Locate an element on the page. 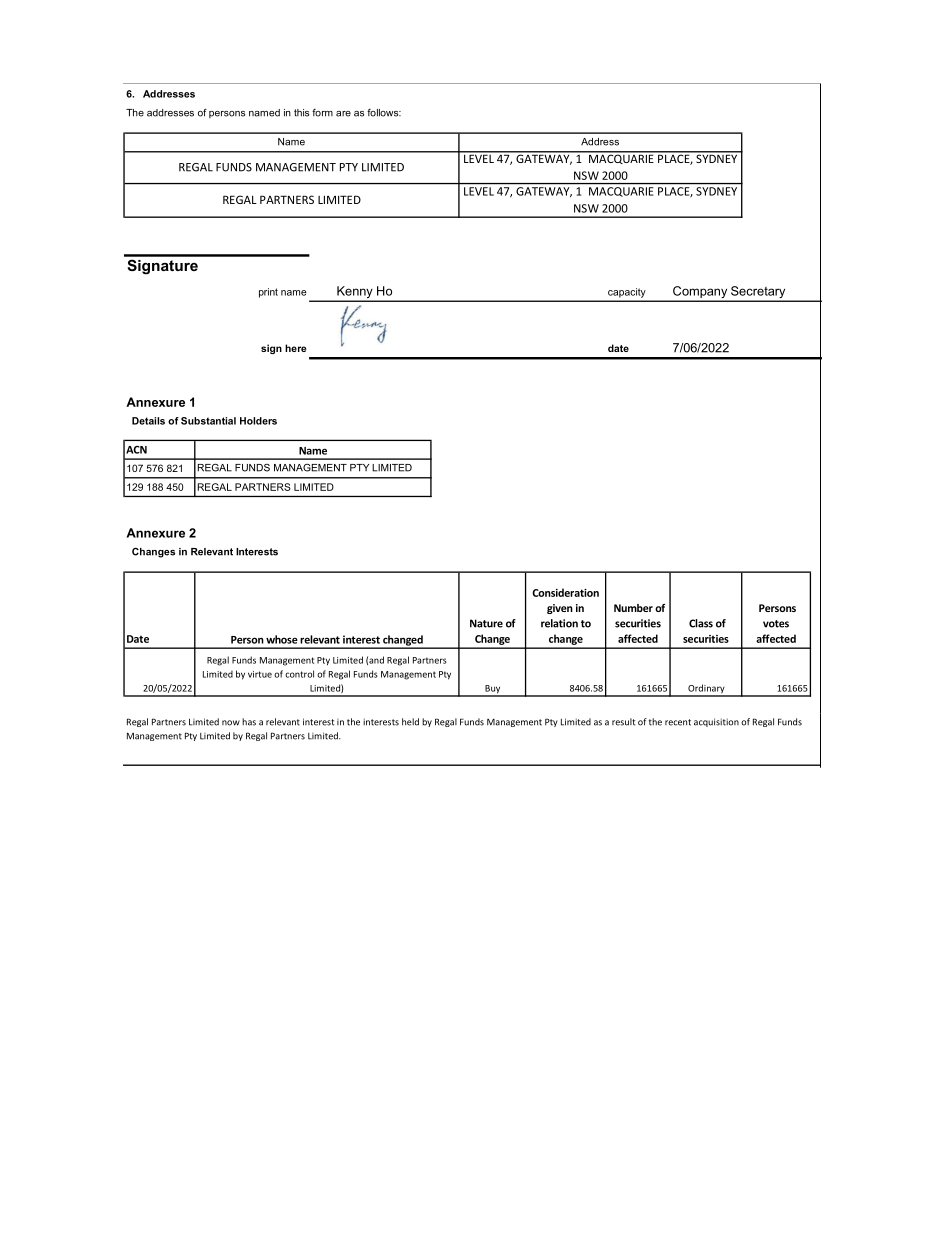 The image size is (952, 1233). Kenny is located at coordinates (355, 293).
